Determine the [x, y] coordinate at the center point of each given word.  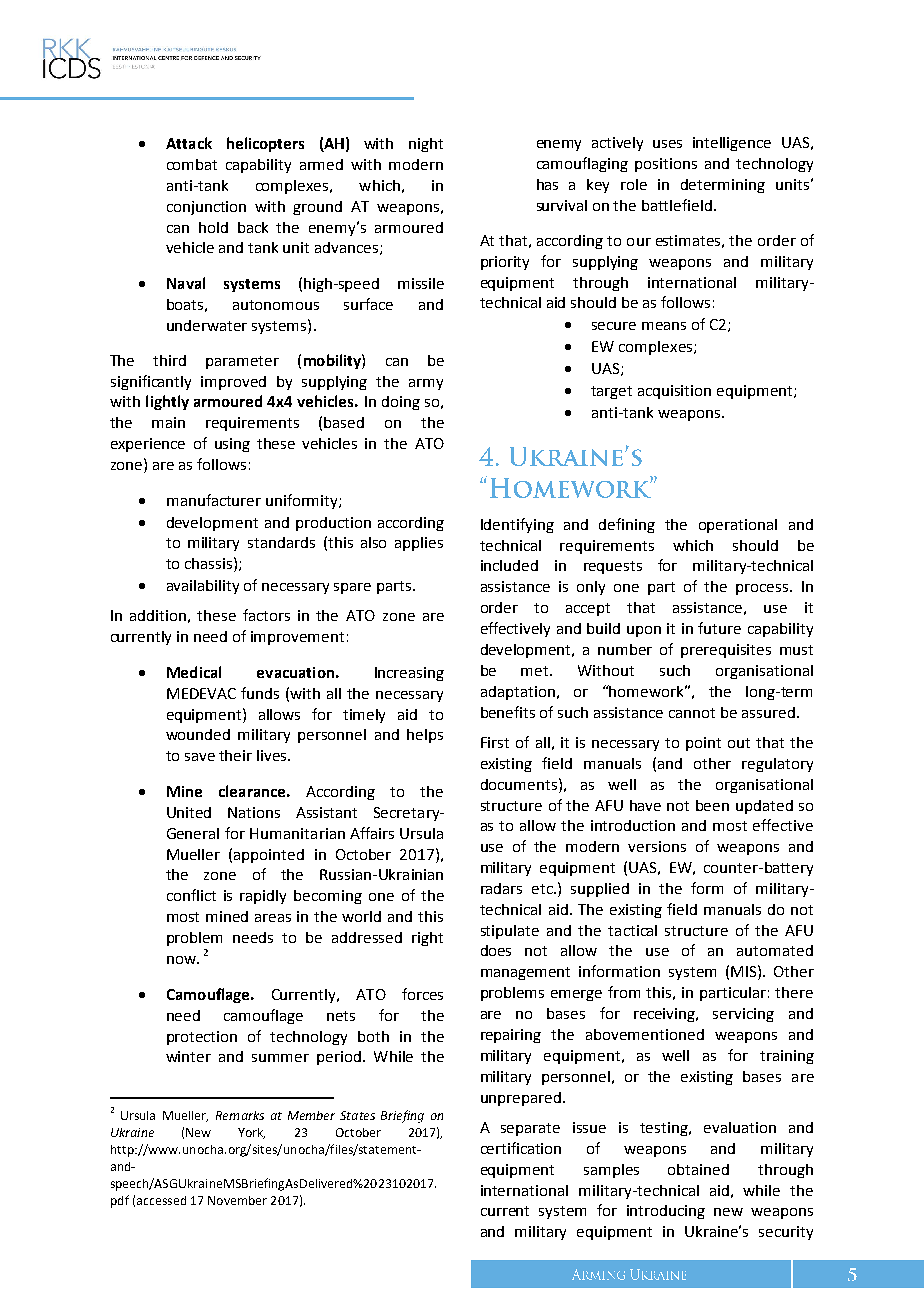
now [182, 960]
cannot [692, 713]
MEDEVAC [201, 693]
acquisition [674, 392]
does [496, 950]
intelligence [732, 144]
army [426, 384]
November [237, 1200]
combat [192, 164]
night [426, 145]
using [232, 445]
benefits [508, 712]
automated [775, 950]
